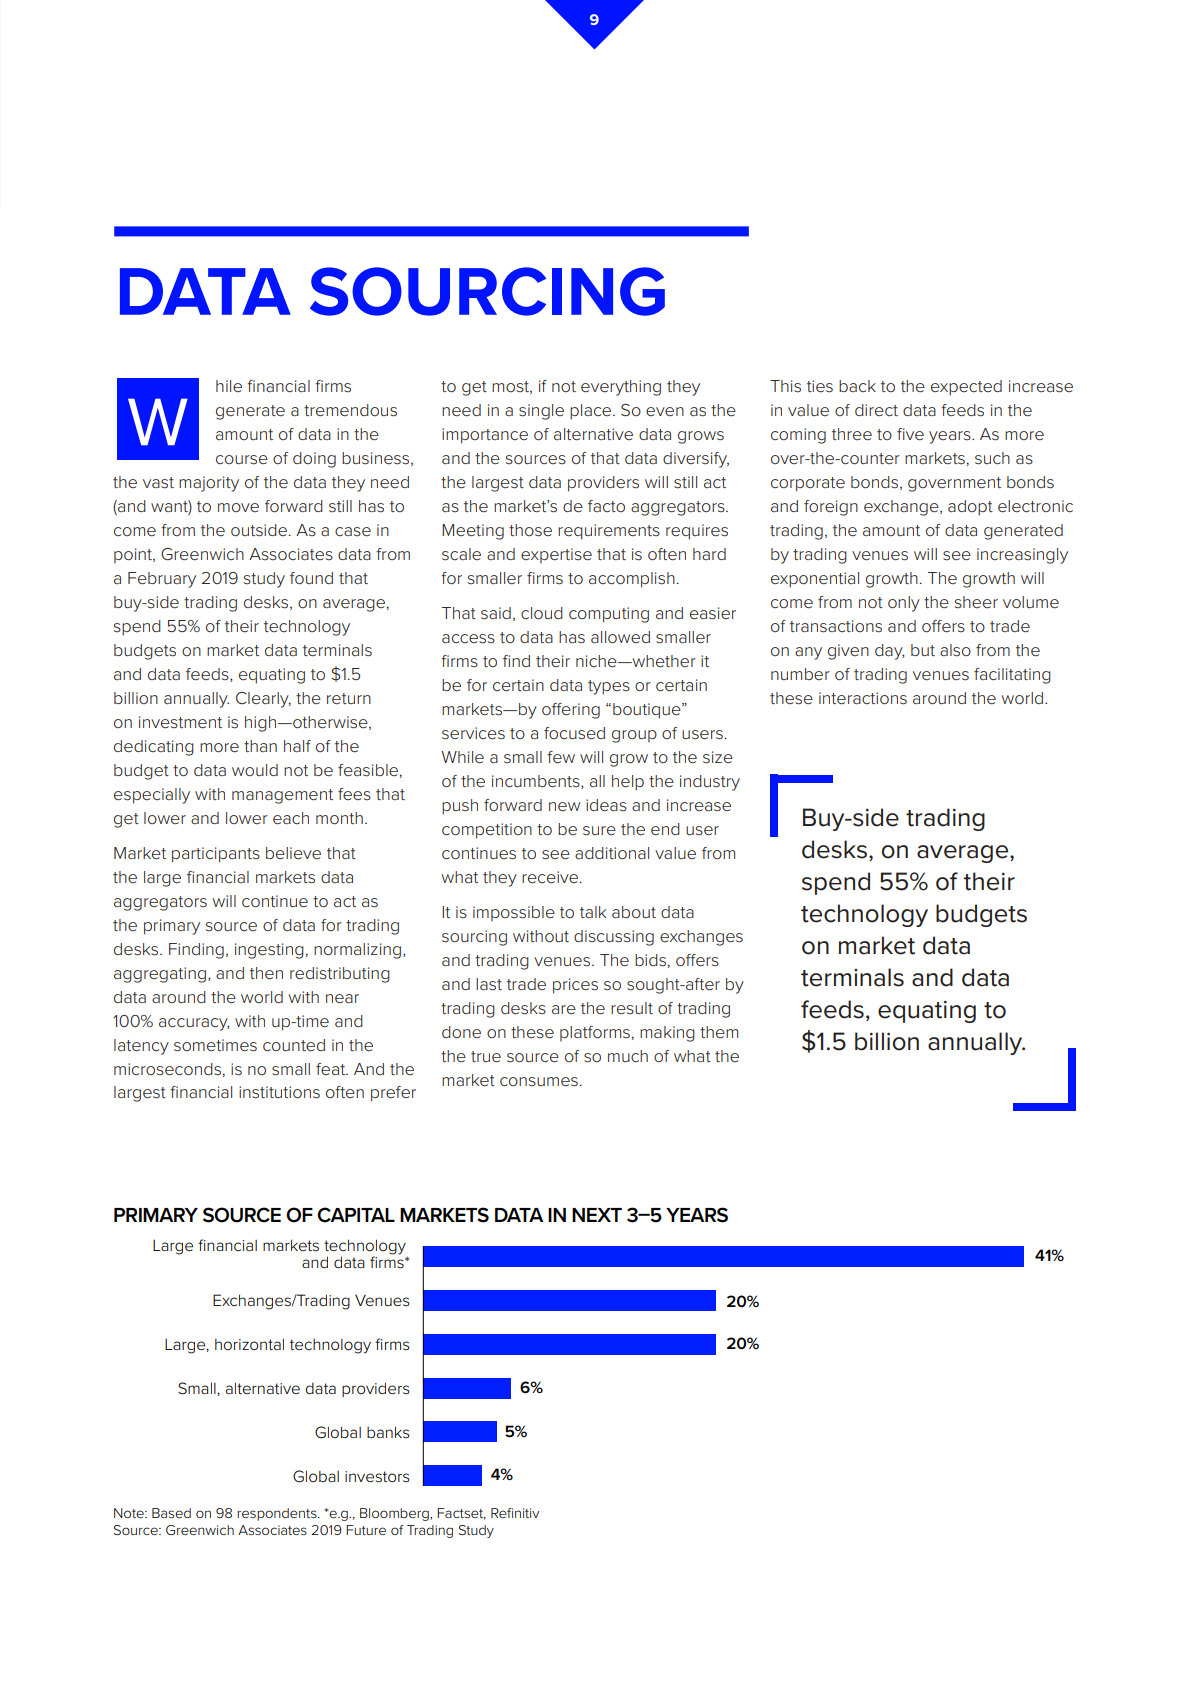  I want to click on respondents, so click(278, 1514).
